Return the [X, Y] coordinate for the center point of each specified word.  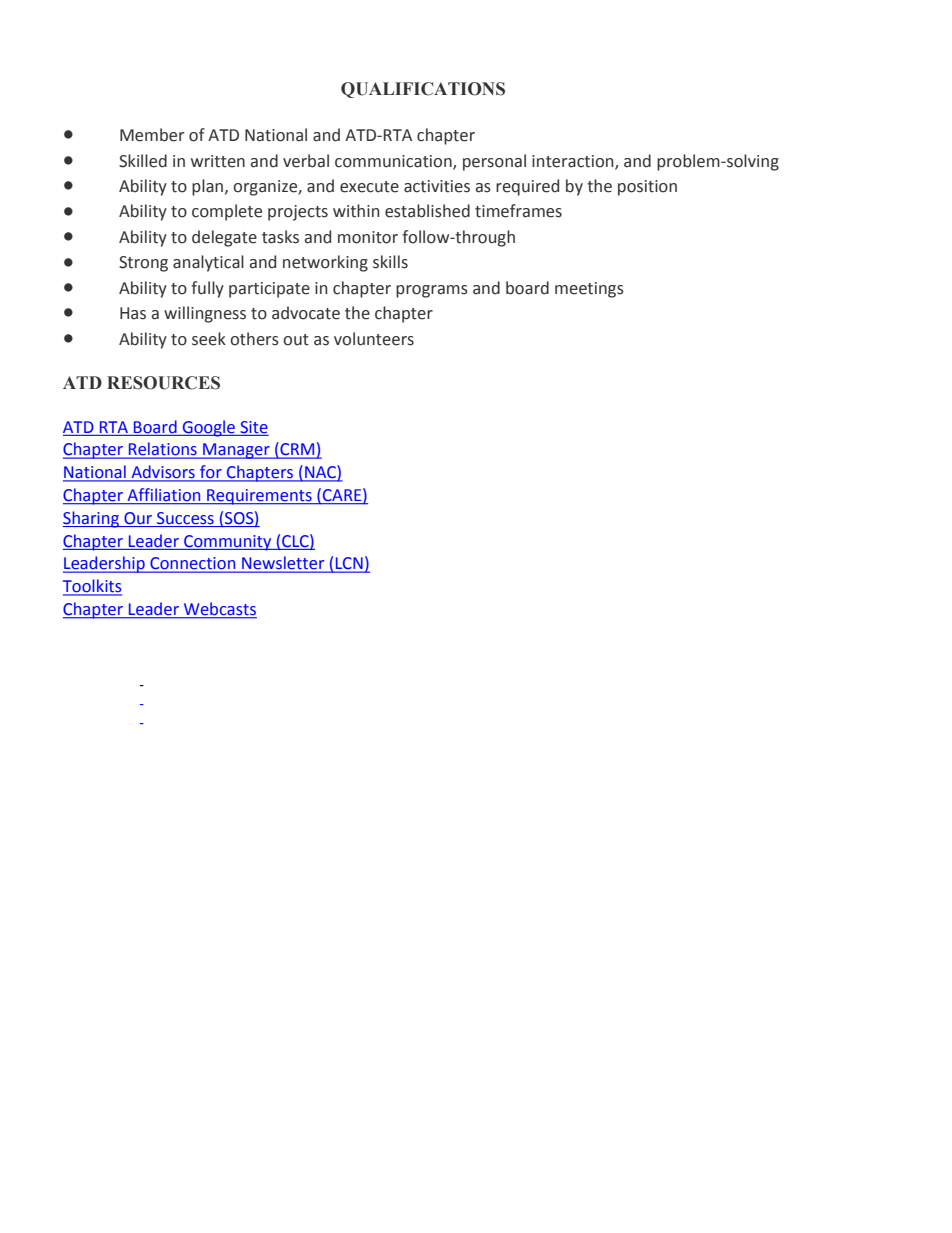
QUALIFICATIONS [423, 90]
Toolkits [92, 587]
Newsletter [283, 564]
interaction [574, 162]
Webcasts [219, 610]
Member [152, 135]
